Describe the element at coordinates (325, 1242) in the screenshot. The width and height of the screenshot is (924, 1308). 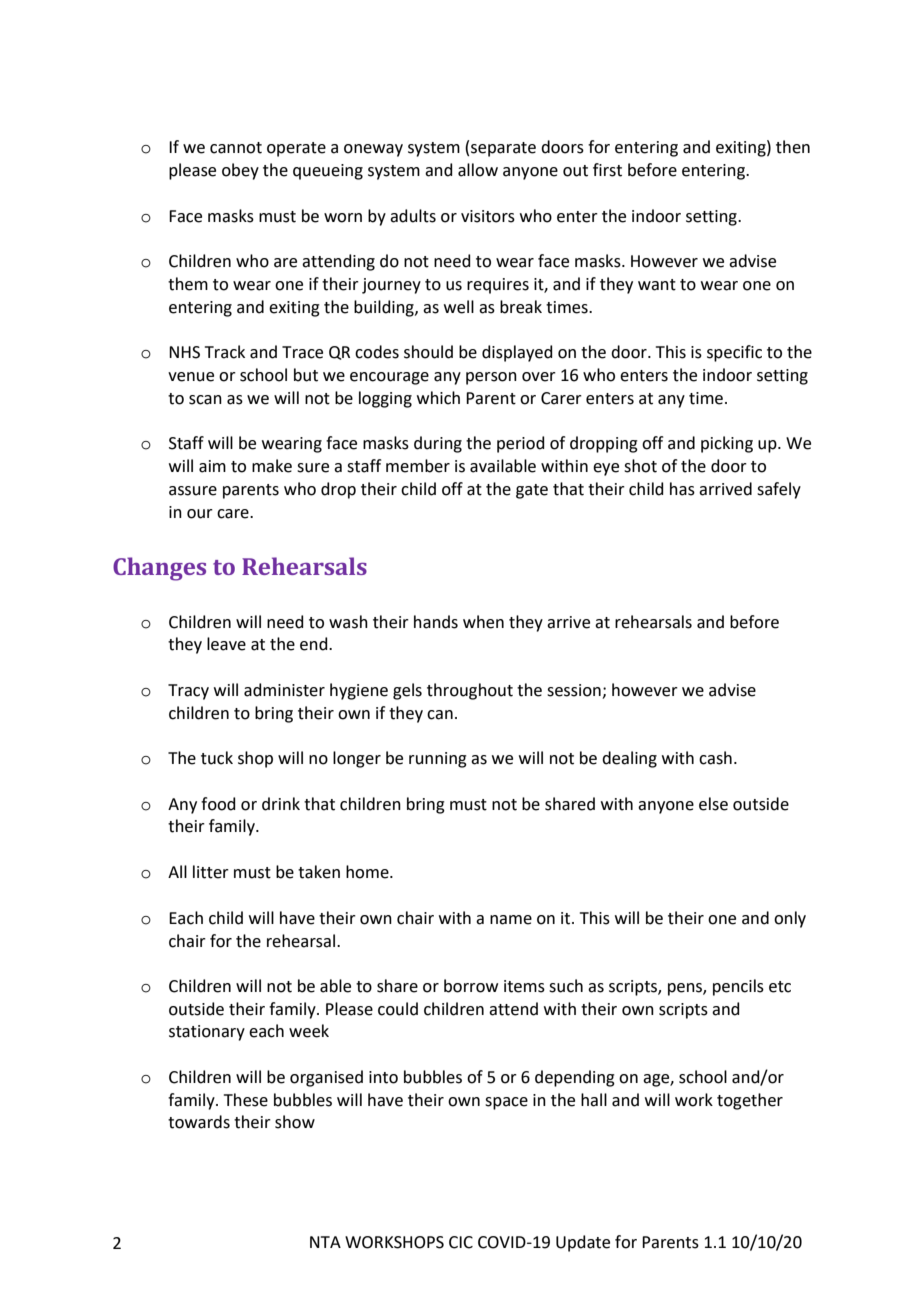
I see `NTA` at that location.
